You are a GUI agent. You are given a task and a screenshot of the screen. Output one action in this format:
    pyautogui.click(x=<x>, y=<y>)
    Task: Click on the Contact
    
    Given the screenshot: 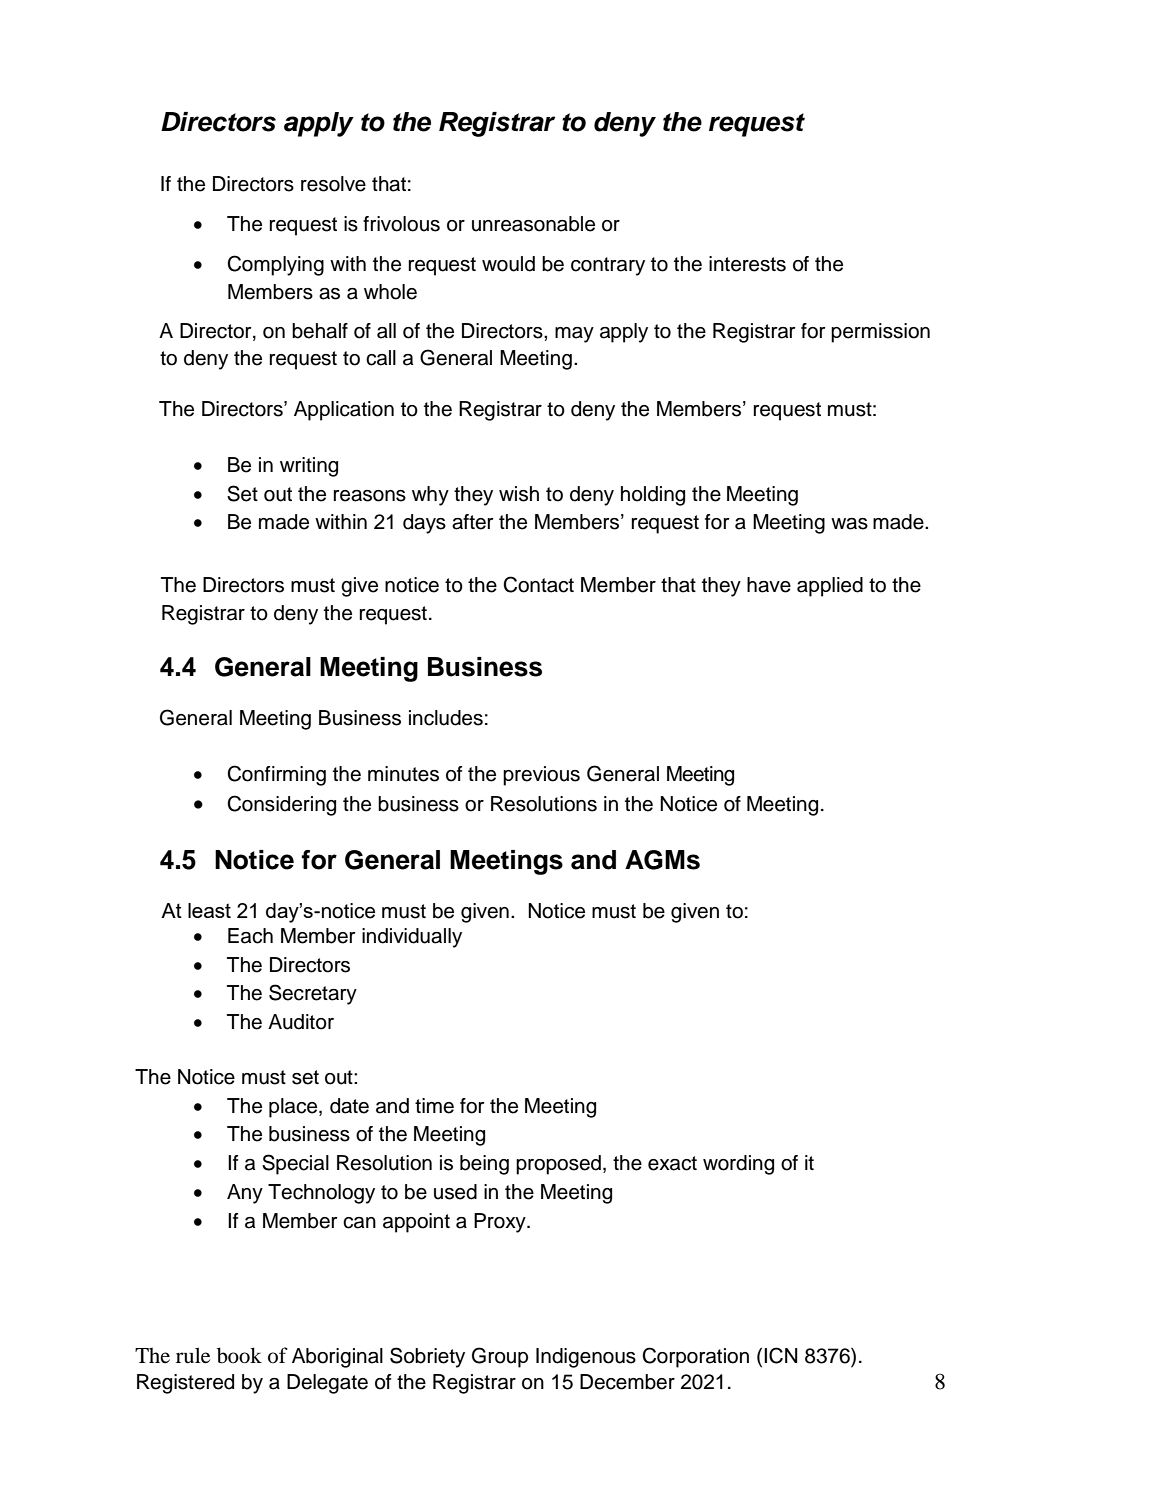 What is the action you would take?
    pyautogui.click(x=538, y=584)
